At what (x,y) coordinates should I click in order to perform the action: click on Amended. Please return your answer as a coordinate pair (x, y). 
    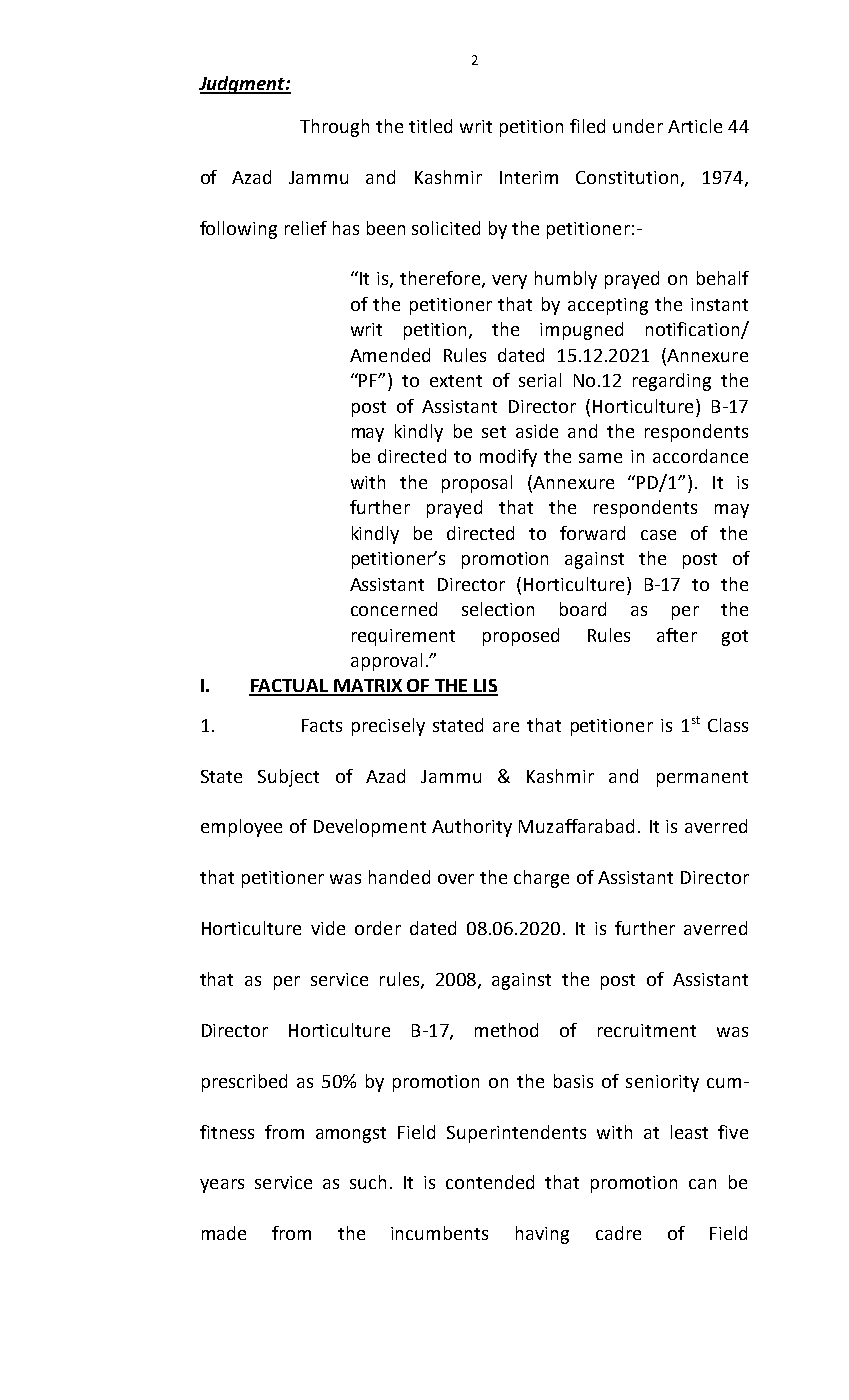
    Looking at the image, I should click on (390, 355).
